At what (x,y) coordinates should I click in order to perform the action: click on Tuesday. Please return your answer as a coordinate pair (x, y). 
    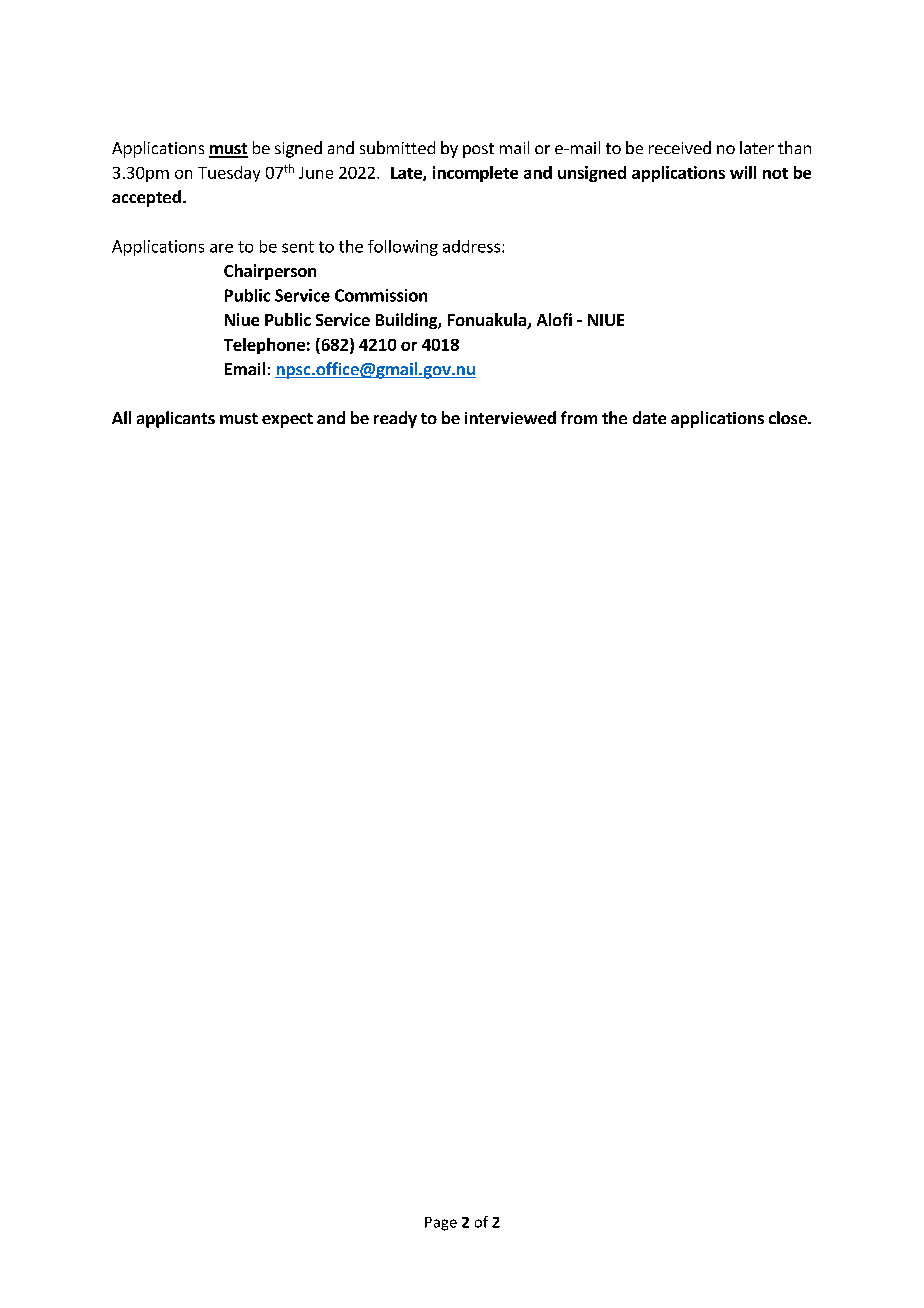
    Looking at the image, I should click on (229, 174).
